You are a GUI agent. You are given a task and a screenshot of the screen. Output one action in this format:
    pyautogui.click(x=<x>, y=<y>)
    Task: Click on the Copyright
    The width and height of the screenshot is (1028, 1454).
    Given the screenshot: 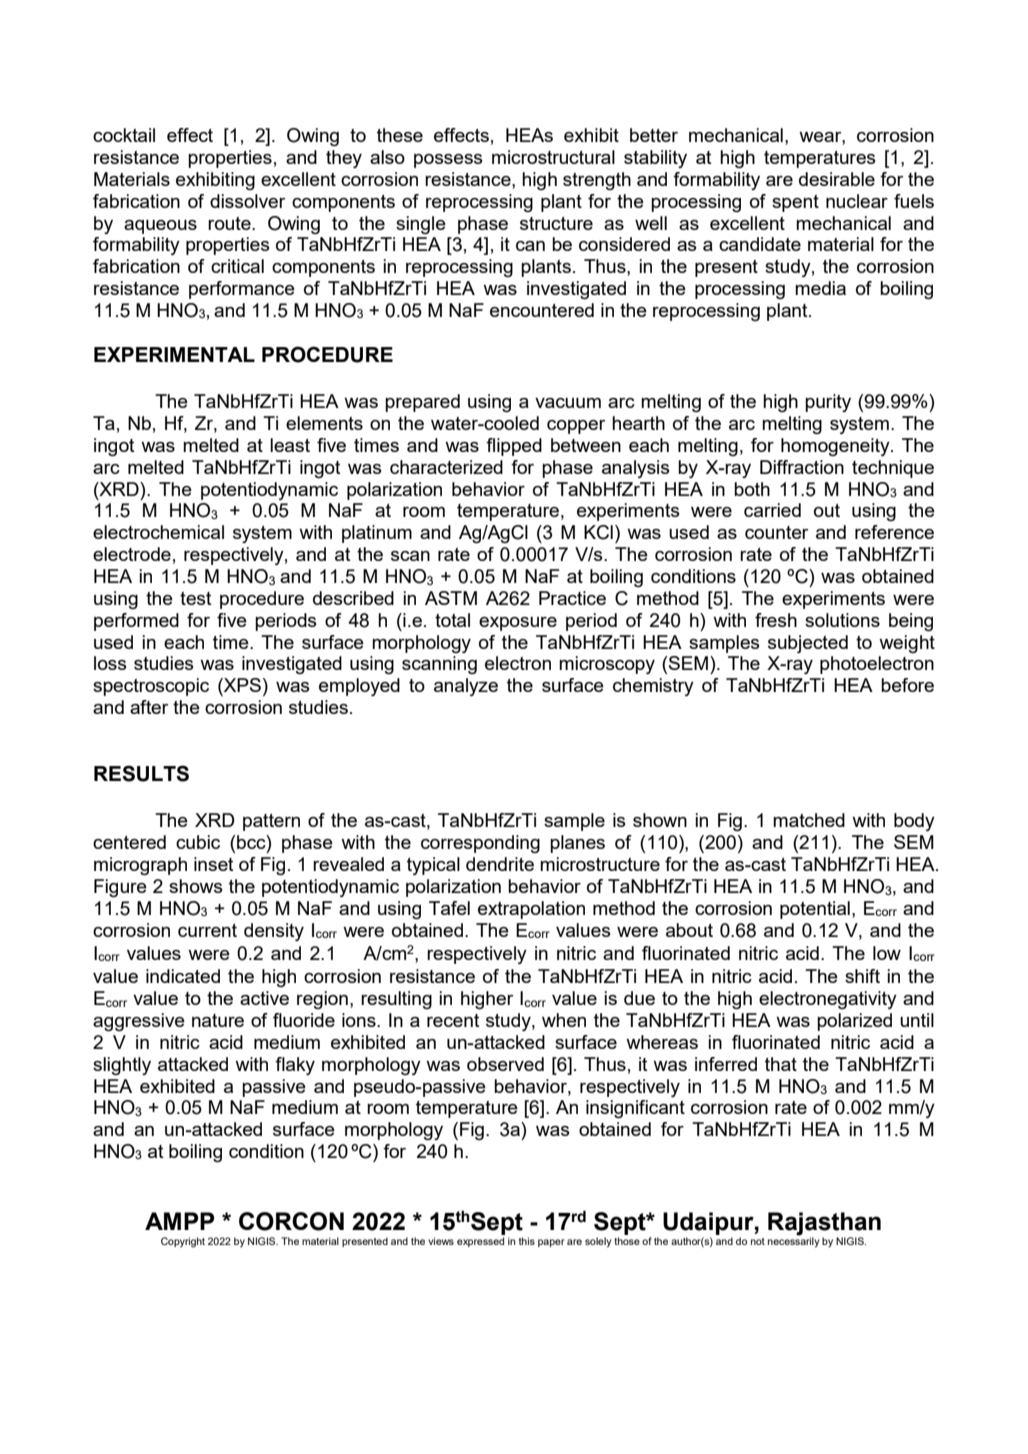 What is the action you would take?
    pyautogui.click(x=183, y=1242)
